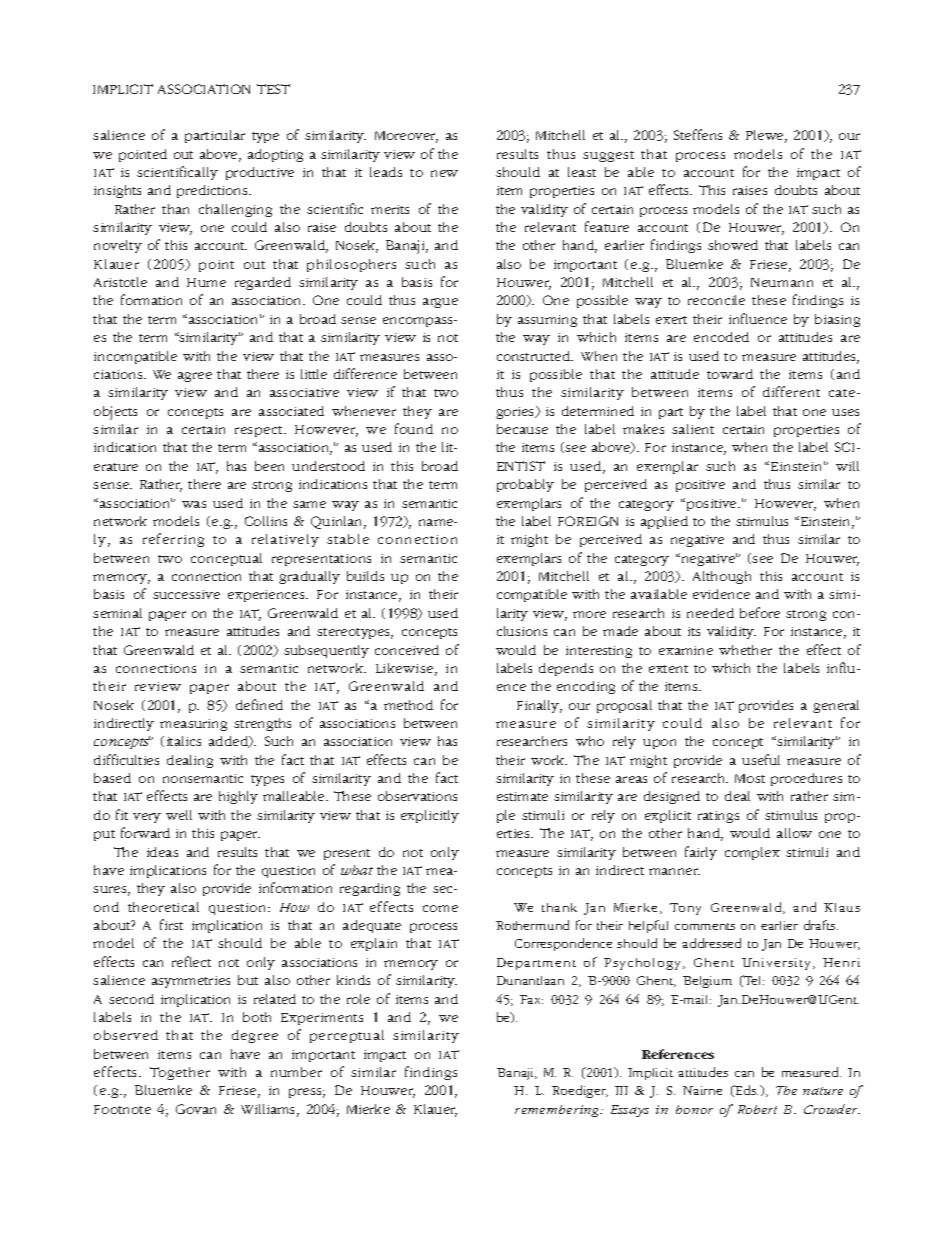 The image size is (952, 1233). What do you see at coordinates (698, 134) in the document?
I see `Steffens` at bounding box center [698, 134].
